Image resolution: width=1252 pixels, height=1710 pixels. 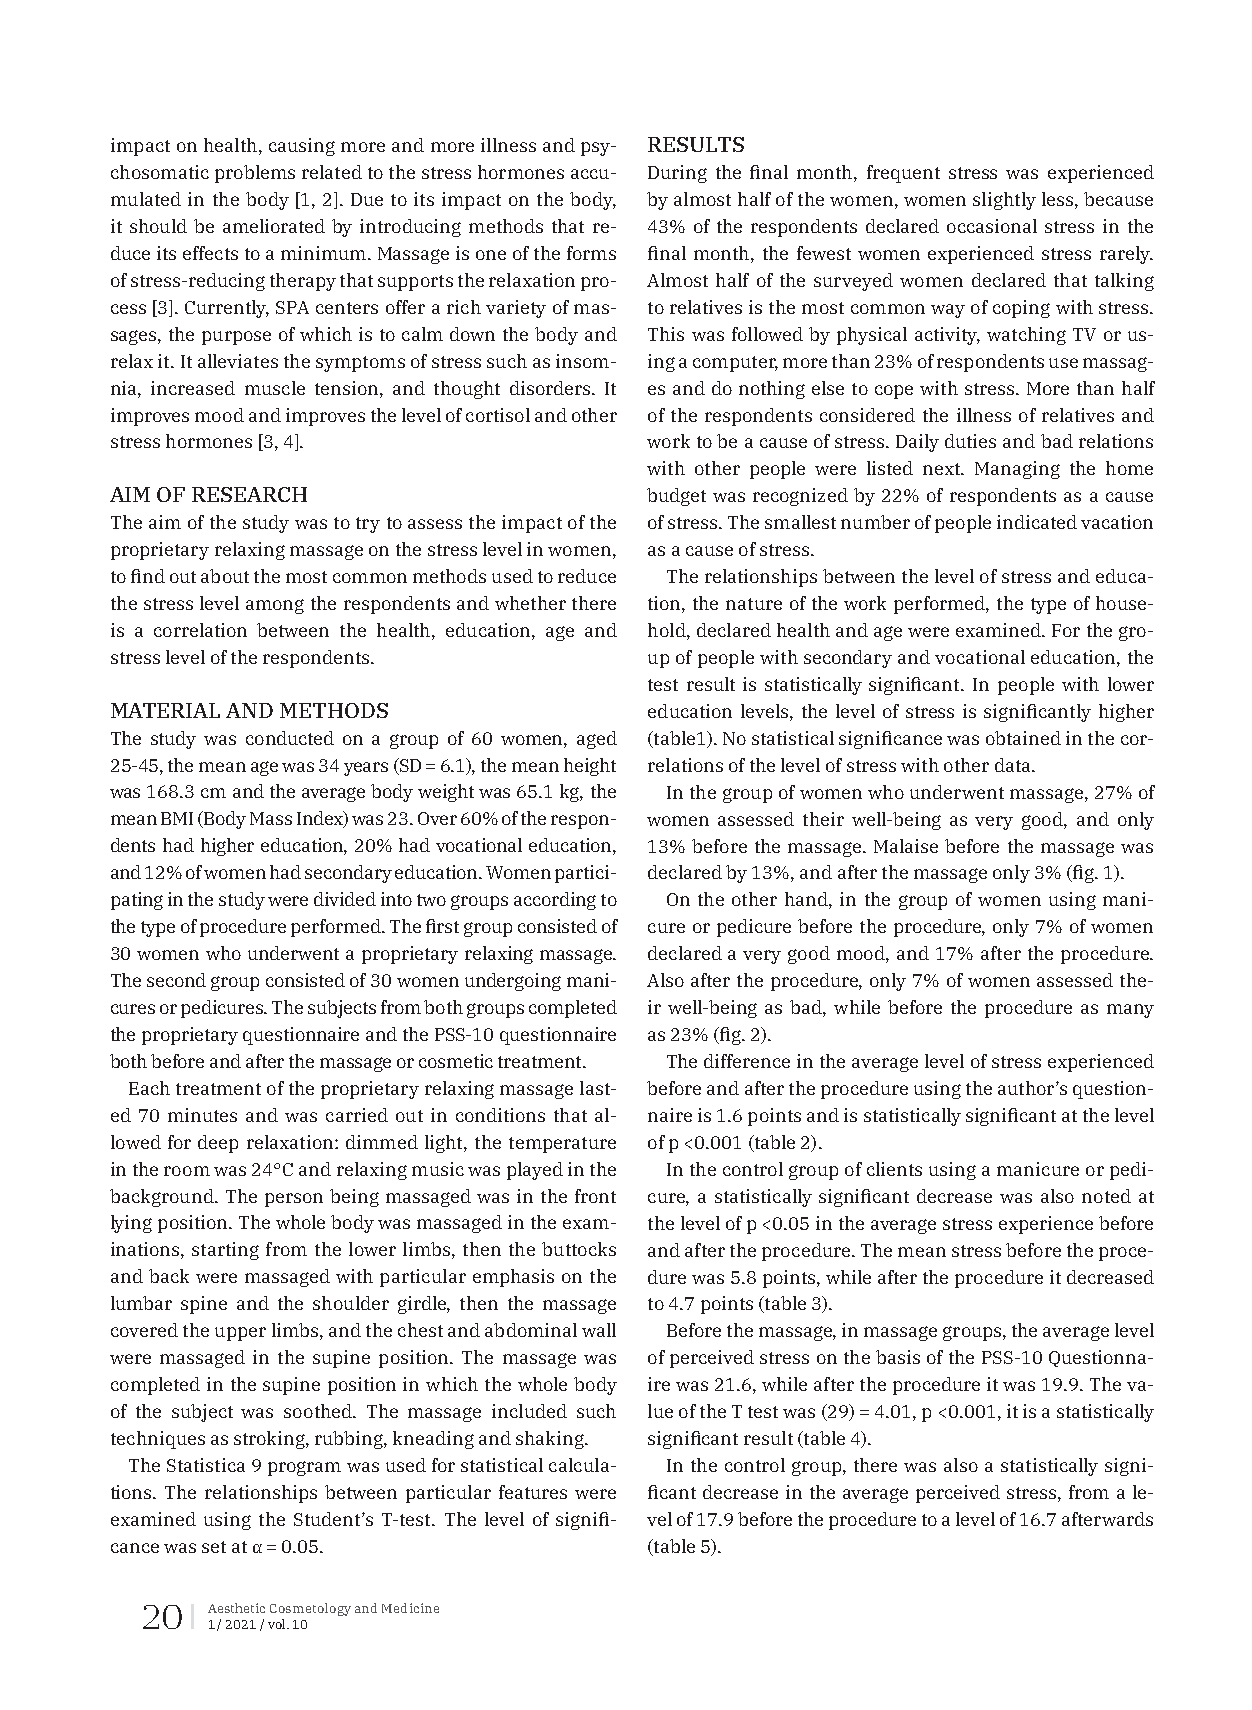 I want to click on Aesthetic, so click(x=236, y=1608).
